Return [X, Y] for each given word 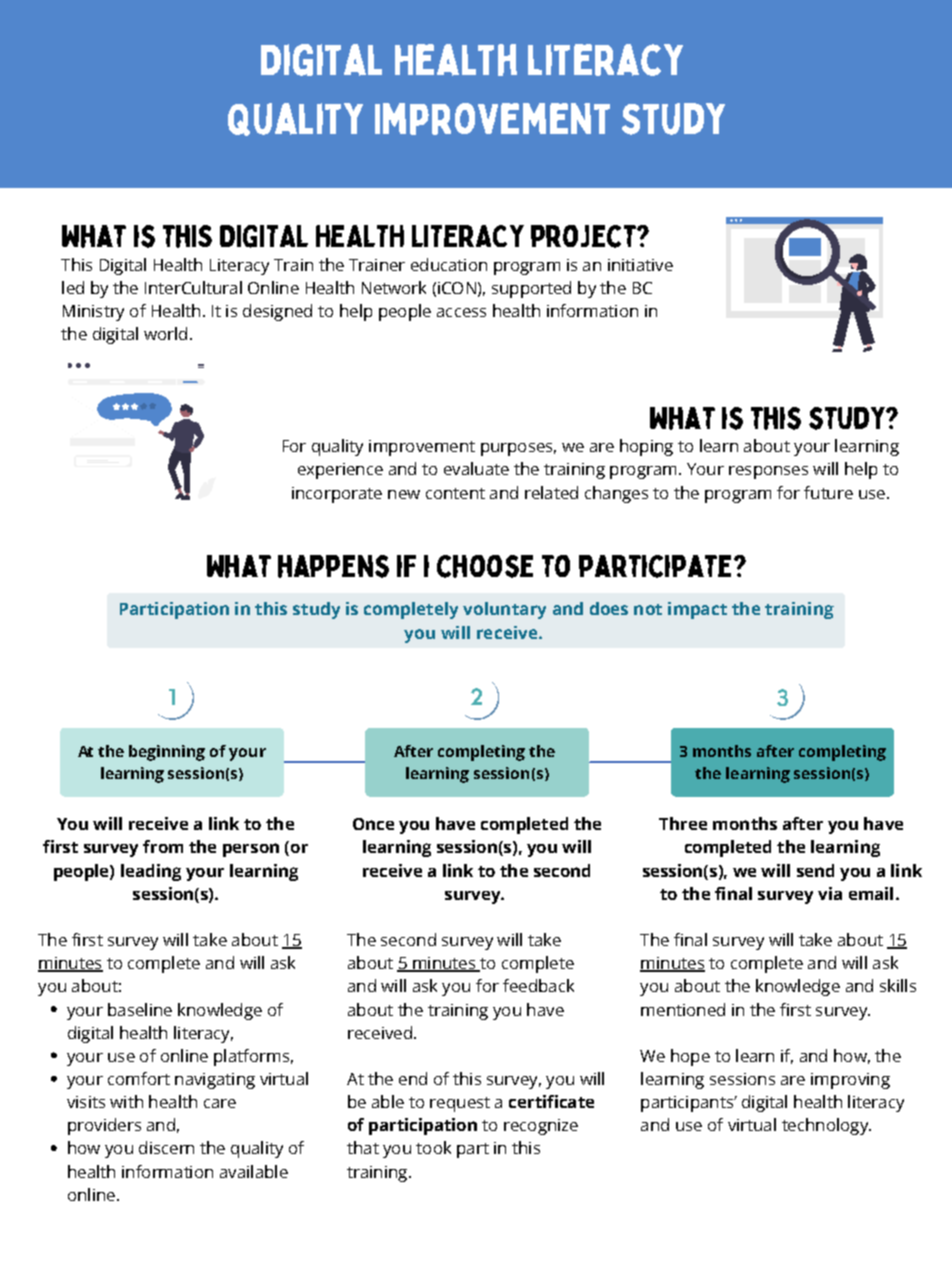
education [449, 264]
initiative [640, 265]
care [220, 1103]
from [163, 846]
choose [485, 566]
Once [373, 824]
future [828, 492]
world [165, 333]
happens [333, 566]
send [815, 870]
